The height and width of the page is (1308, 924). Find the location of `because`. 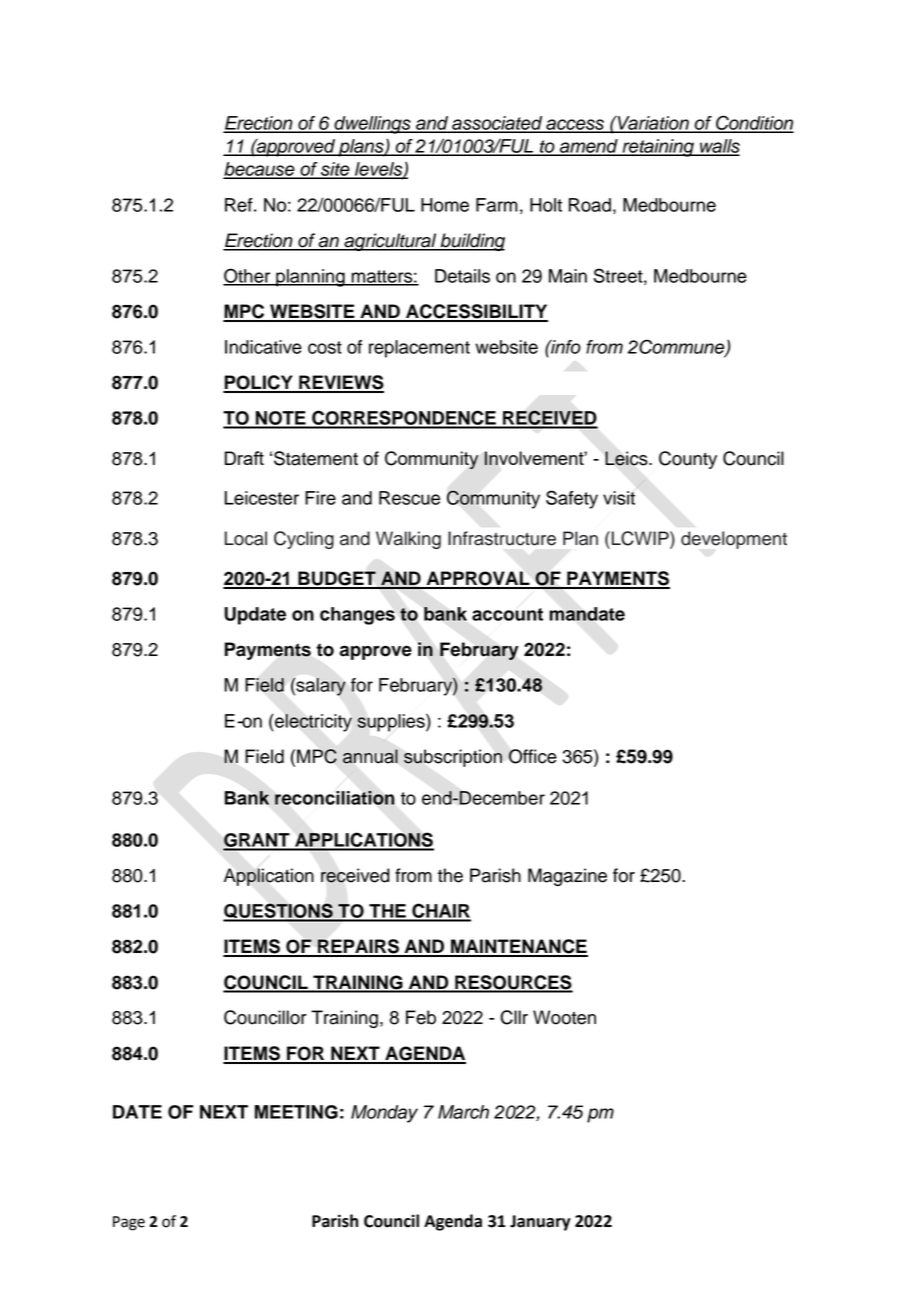

because is located at coordinates (260, 170).
